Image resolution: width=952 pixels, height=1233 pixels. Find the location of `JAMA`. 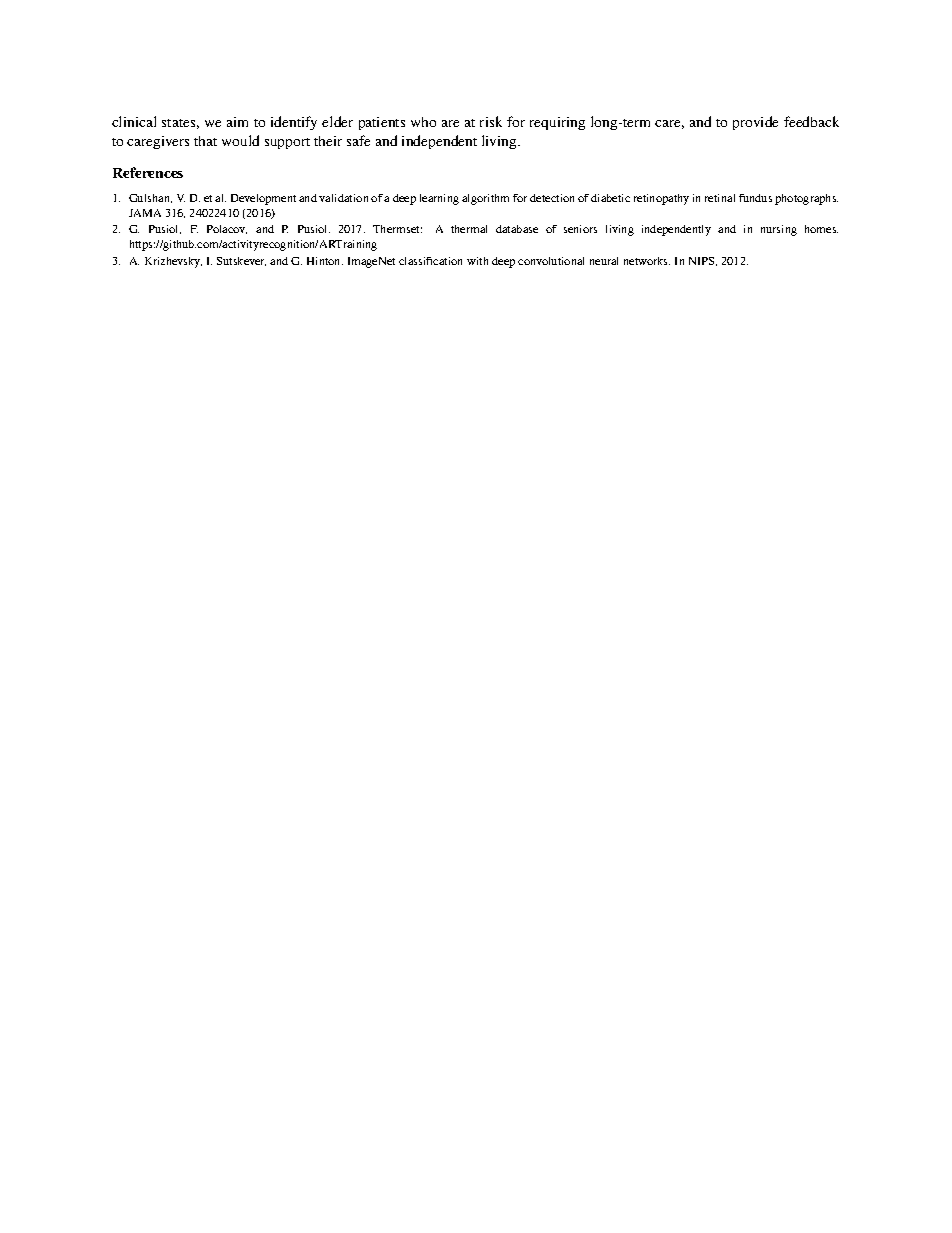

JAMA is located at coordinates (145, 213).
